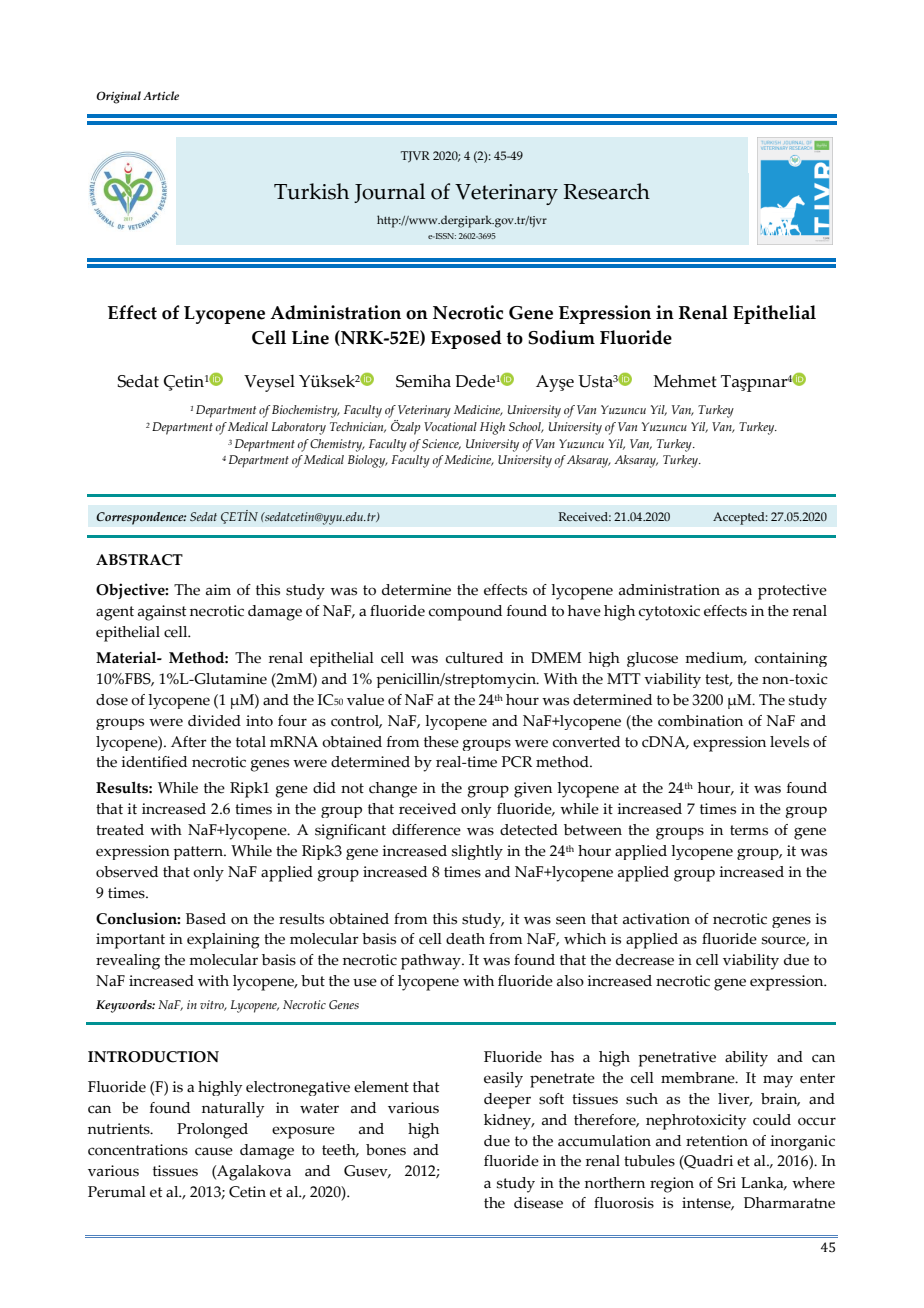  I want to click on Research, so click(606, 191).
